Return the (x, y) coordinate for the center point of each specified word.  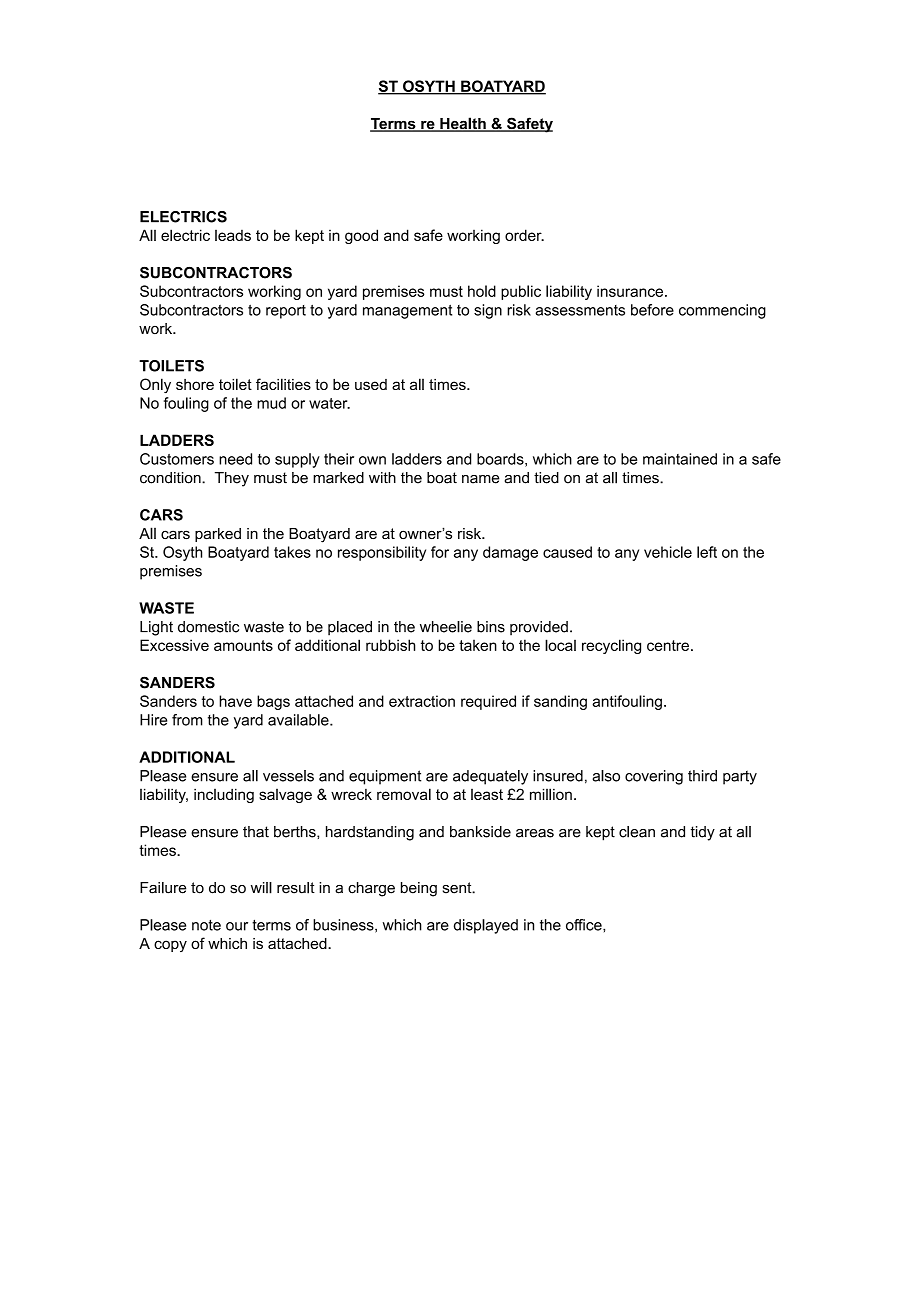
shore (195, 384)
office (585, 925)
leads (233, 235)
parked (218, 535)
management (407, 312)
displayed (486, 926)
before (652, 310)
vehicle (668, 552)
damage (510, 553)
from (187, 720)
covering (654, 777)
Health (463, 124)
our (237, 926)
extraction (422, 701)
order (524, 235)
